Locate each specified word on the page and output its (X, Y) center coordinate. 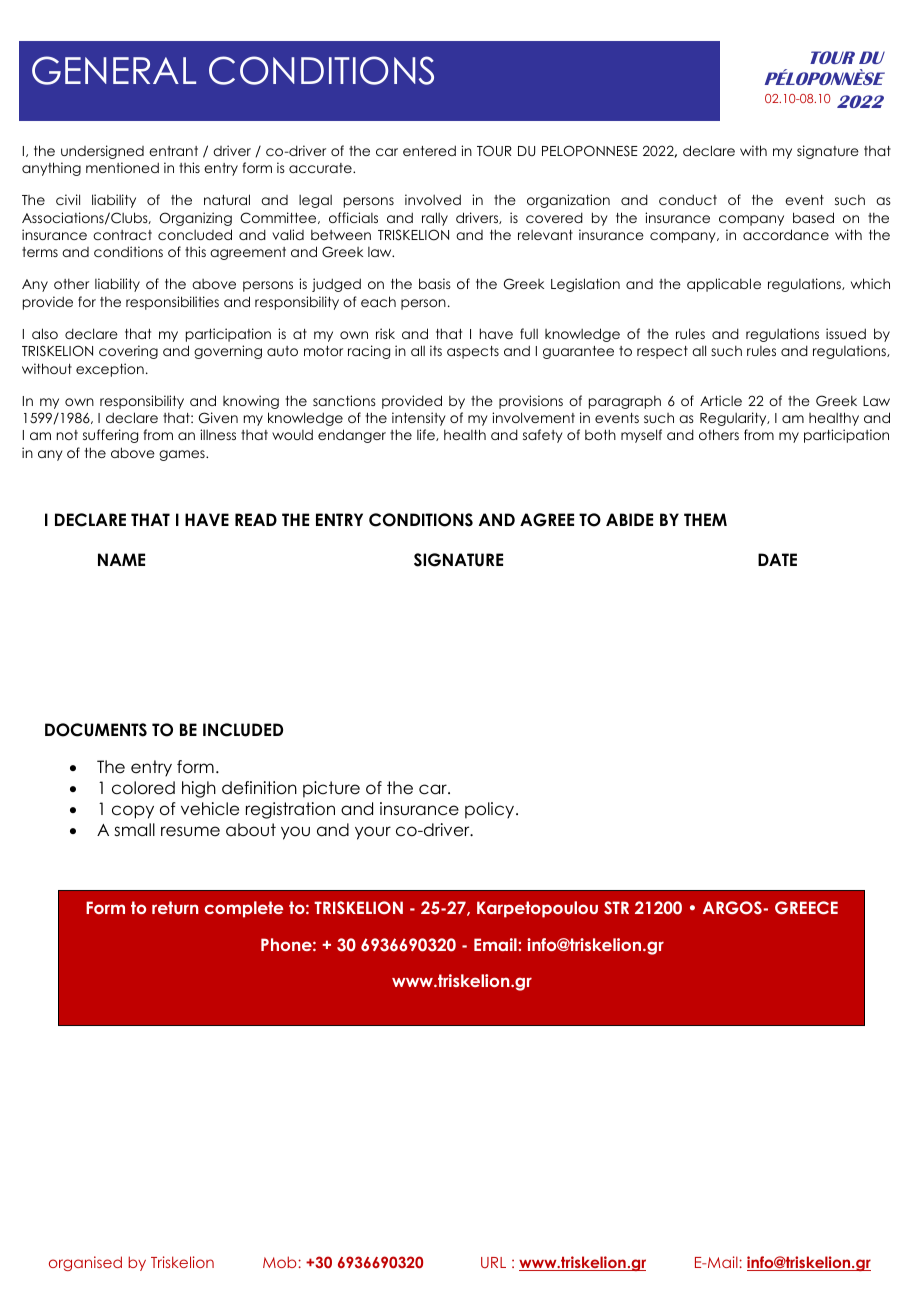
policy (491, 810)
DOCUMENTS (96, 730)
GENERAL (114, 70)
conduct (688, 199)
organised (85, 1263)
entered (429, 150)
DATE (777, 559)
